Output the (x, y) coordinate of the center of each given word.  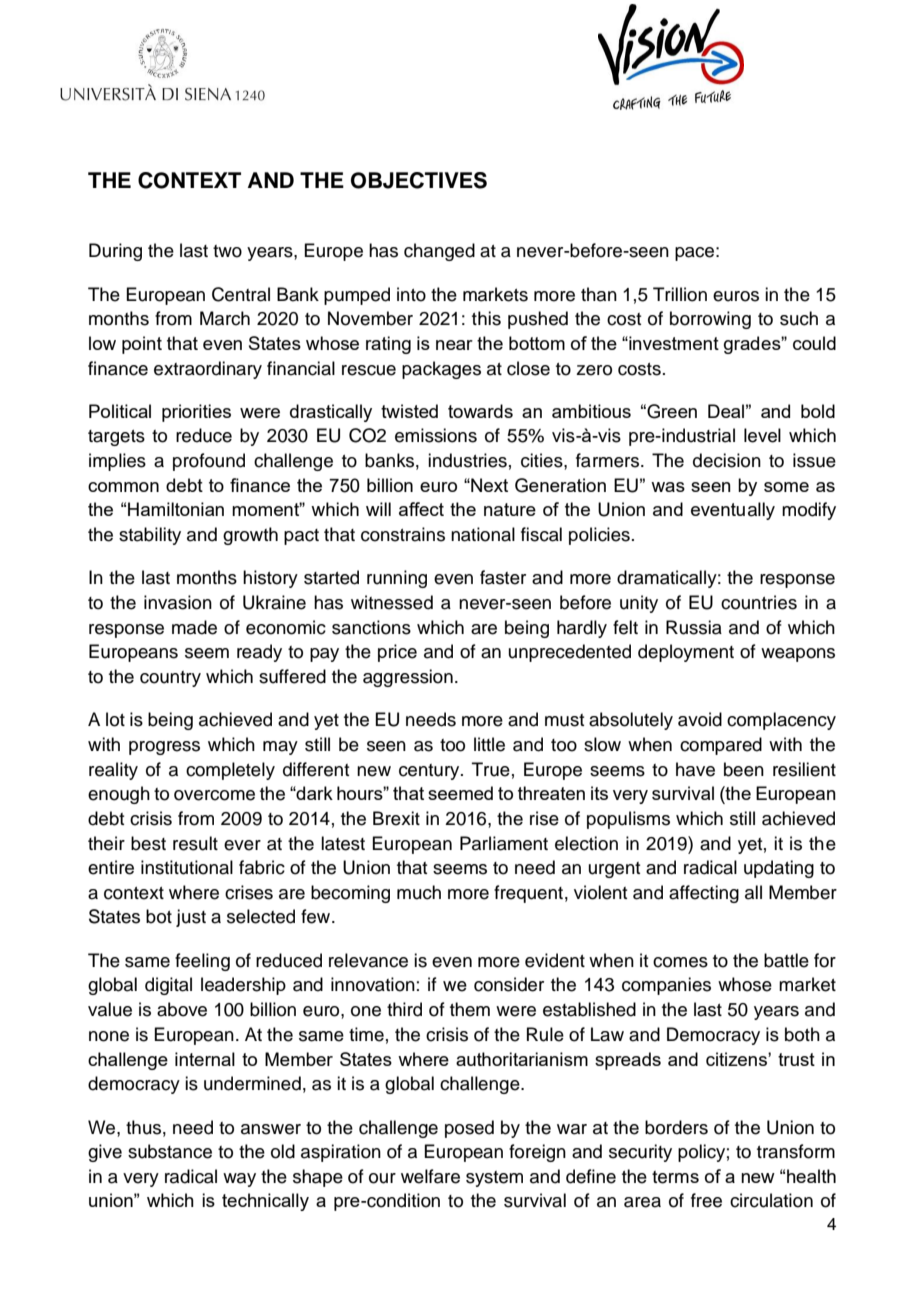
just (191, 918)
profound (209, 462)
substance (170, 1151)
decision (727, 460)
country (170, 679)
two (227, 251)
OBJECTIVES (419, 180)
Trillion (680, 294)
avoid (700, 719)
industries (467, 460)
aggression (408, 678)
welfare (430, 1176)
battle (786, 960)
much (419, 892)
